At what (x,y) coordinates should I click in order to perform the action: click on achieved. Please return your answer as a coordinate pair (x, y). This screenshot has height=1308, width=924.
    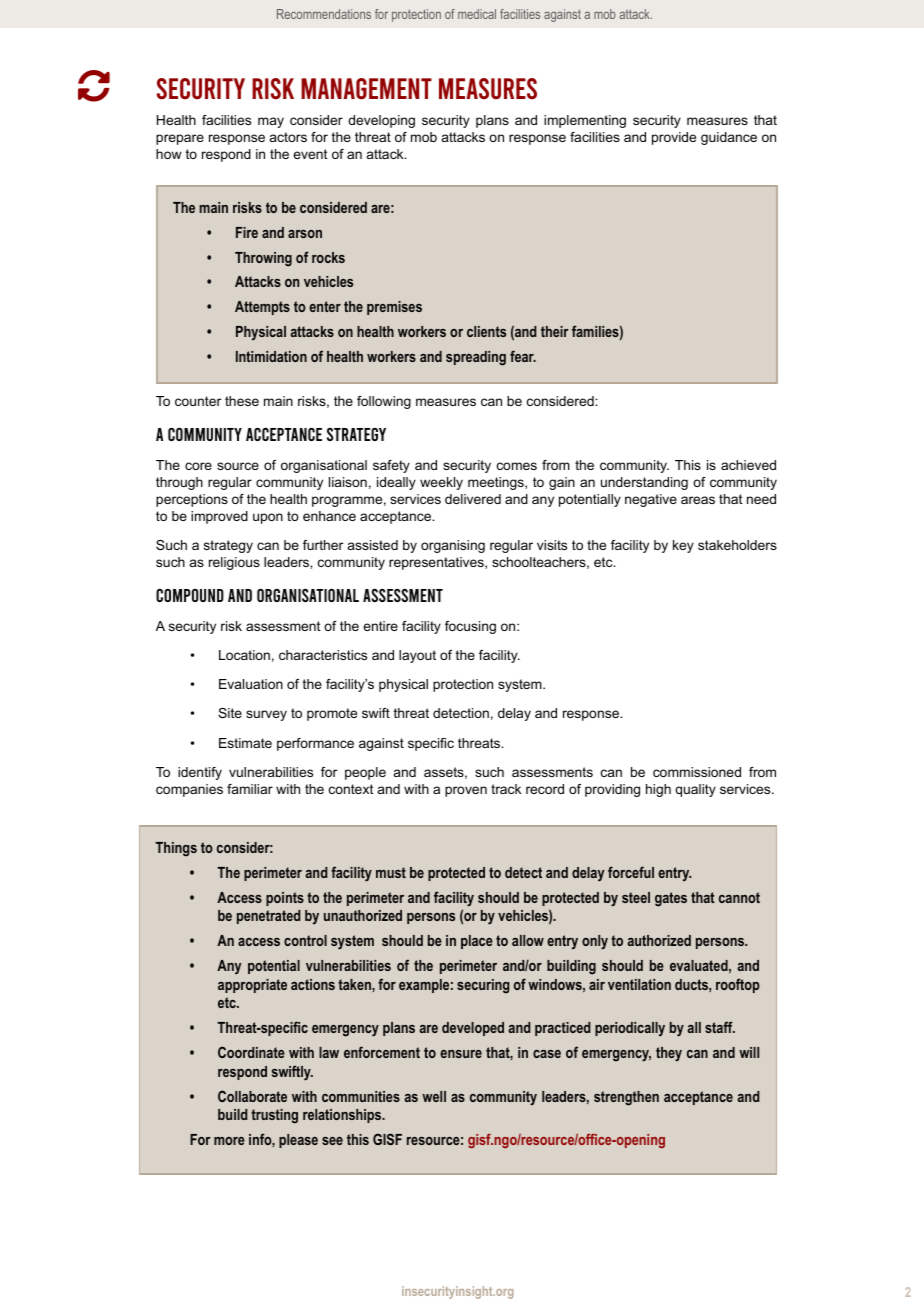
    Looking at the image, I should click on (748, 465).
